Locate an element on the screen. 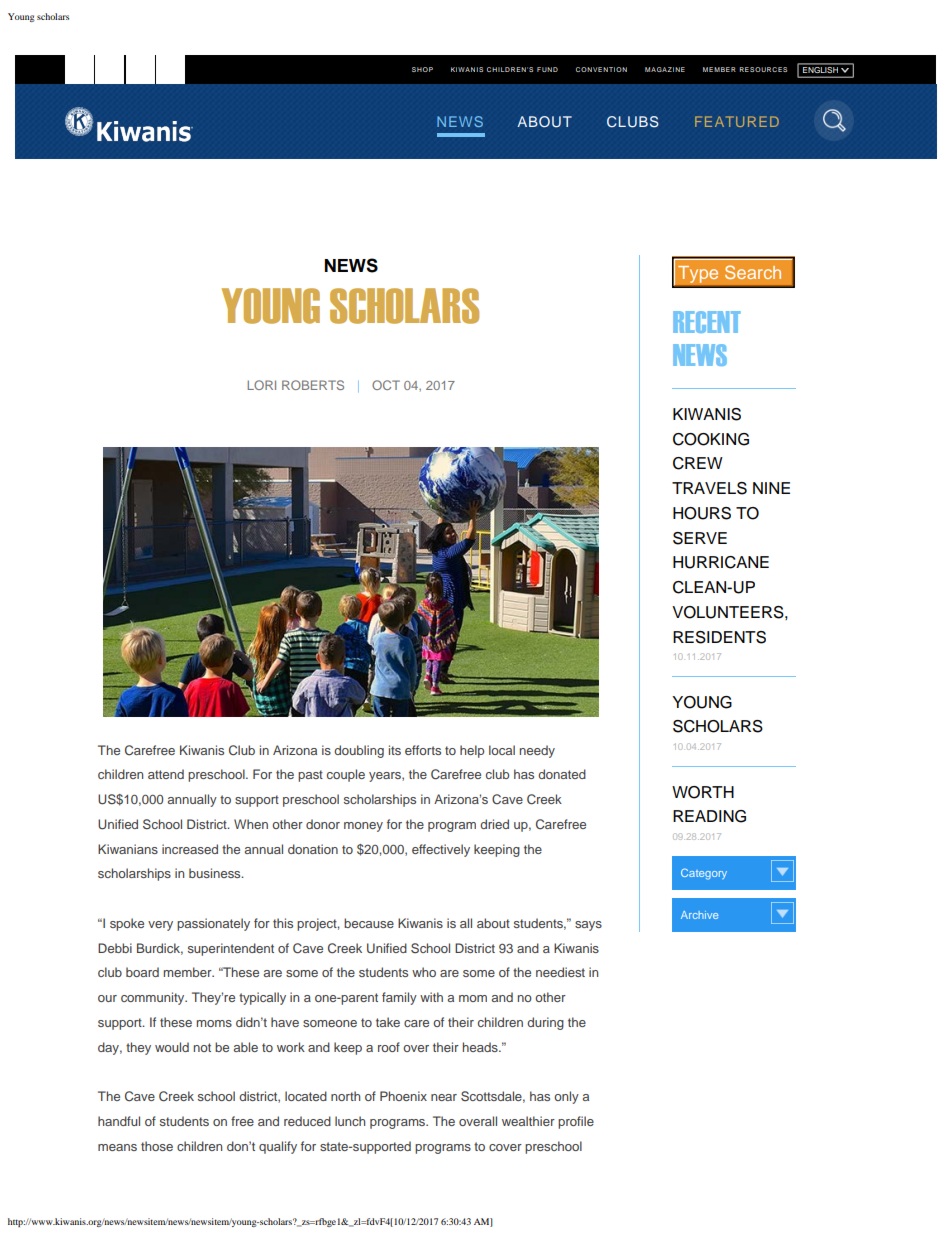  attend is located at coordinates (166, 774).
